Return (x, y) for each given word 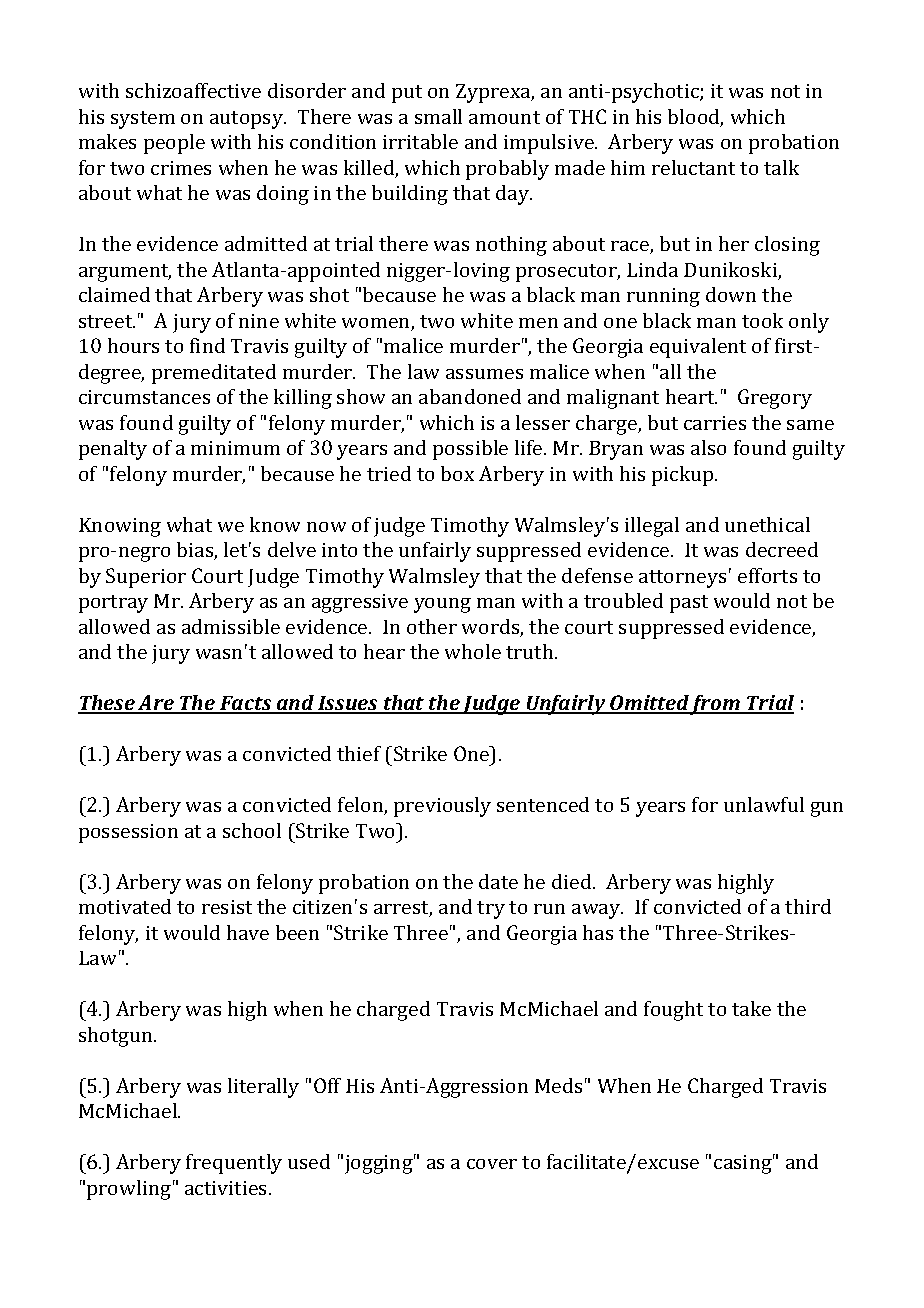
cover (492, 1164)
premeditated (214, 374)
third (808, 906)
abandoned (470, 396)
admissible (231, 626)
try (491, 910)
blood (695, 118)
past (689, 604)
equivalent (698, 348)
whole (473, 651)
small (438, 116)
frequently (234, 1164)
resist (227, 907)
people (174, 144)
